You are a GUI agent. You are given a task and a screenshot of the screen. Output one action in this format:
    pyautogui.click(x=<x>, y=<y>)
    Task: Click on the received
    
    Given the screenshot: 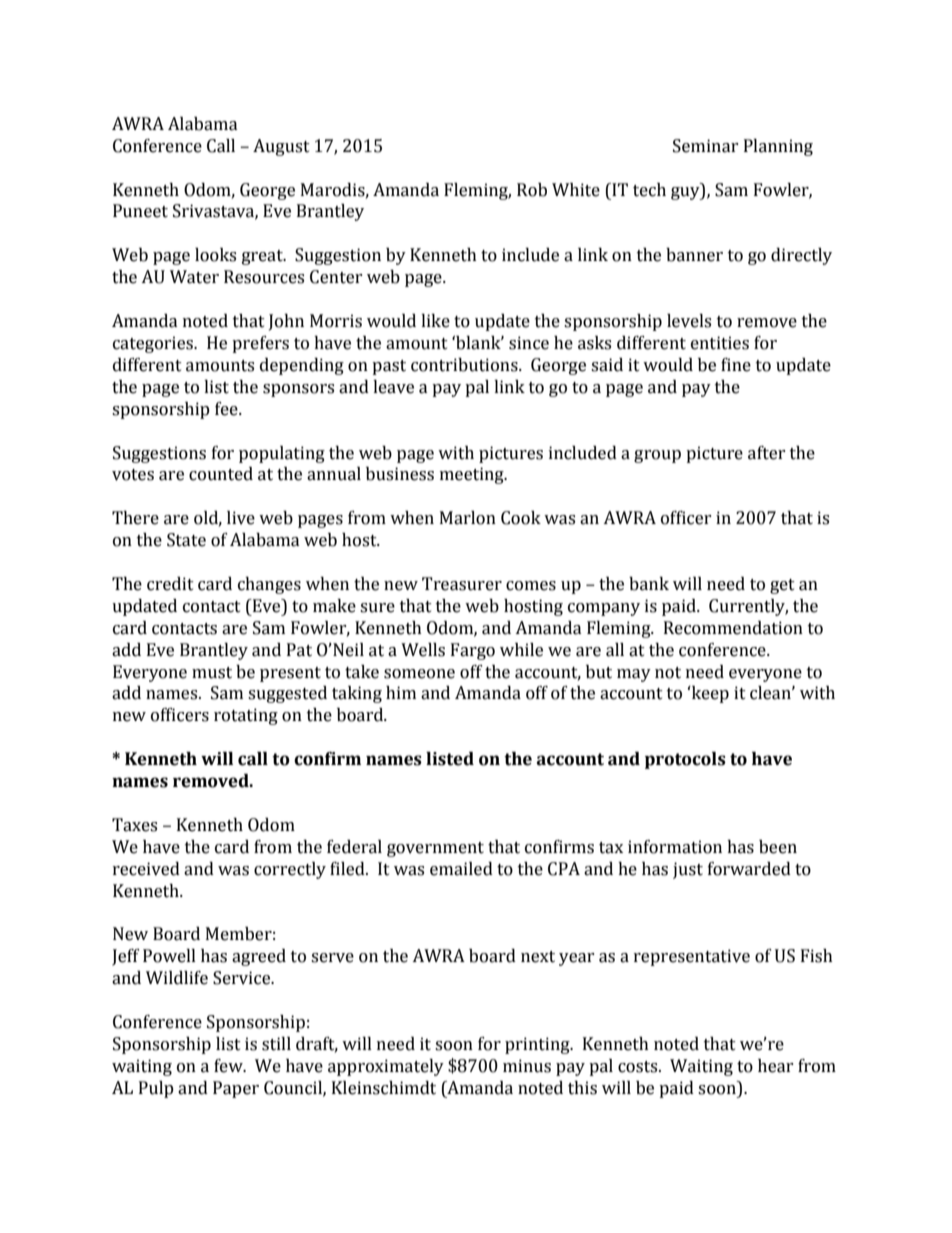 What is the action you would take?
    pyautogui.click(x=146, y=869)
